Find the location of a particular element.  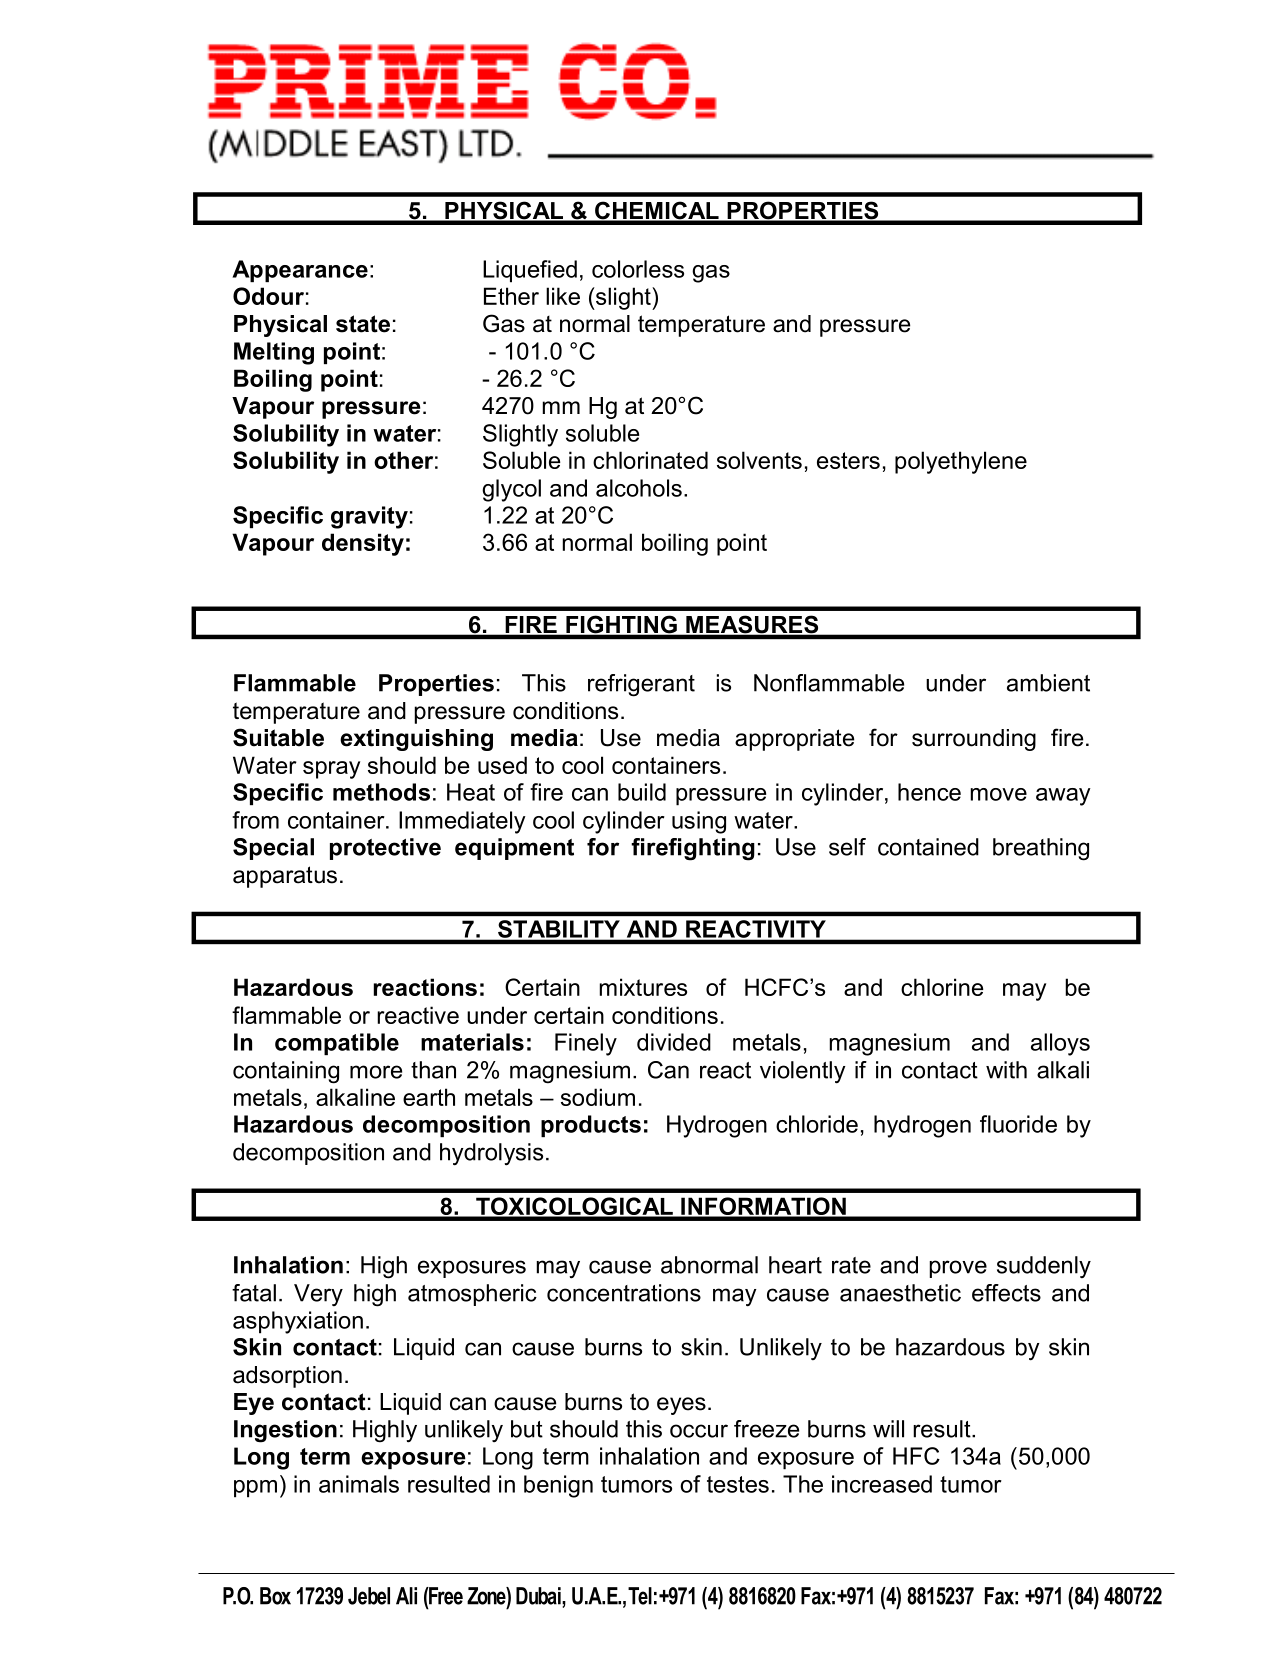

products is located at coordinates (591, 1126).
